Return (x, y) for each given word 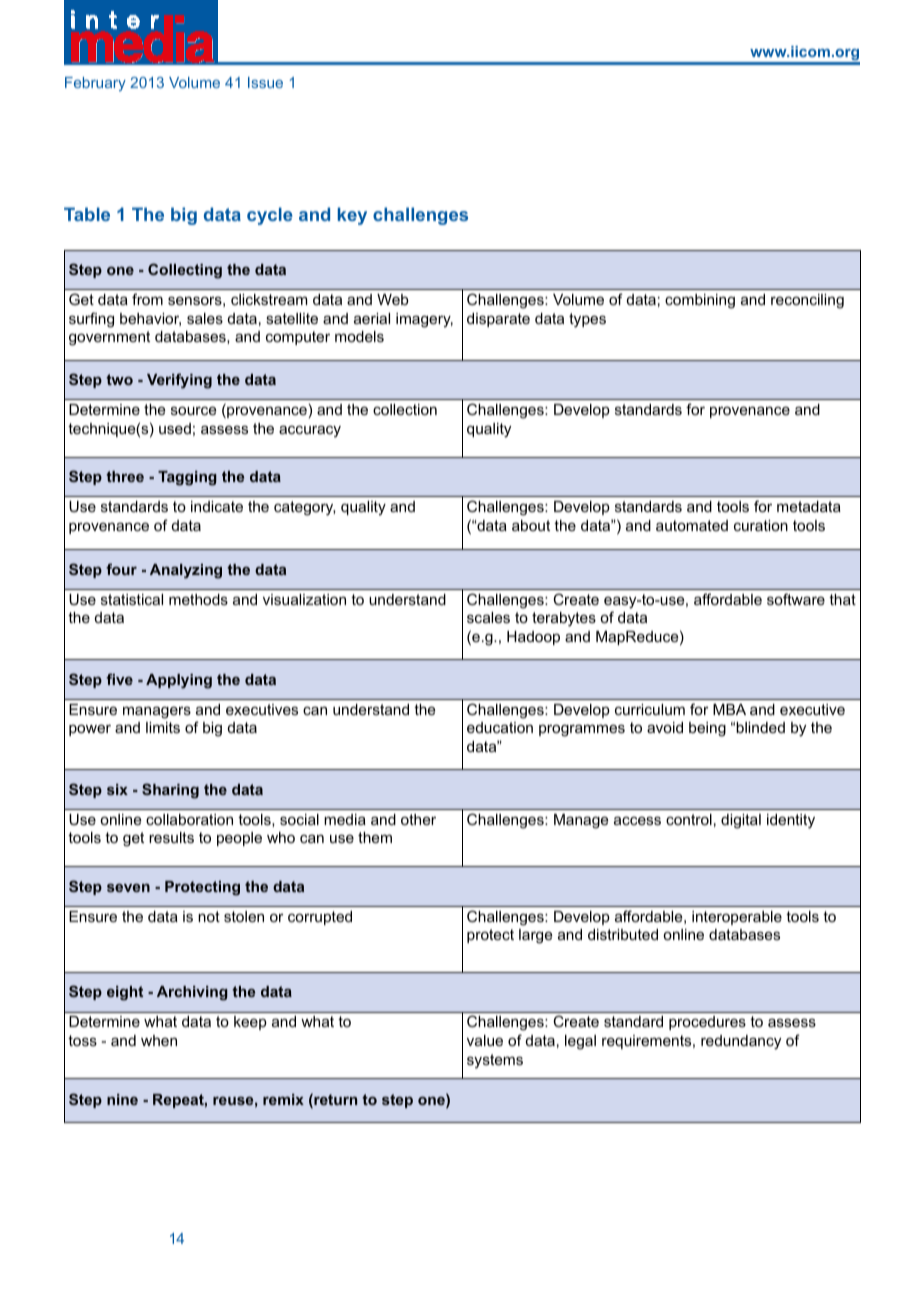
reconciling (807, 301)
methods (198, 599)
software (796, 599)
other (418, 819)
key (352, 216)
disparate (498, 320)
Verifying (179, 381)
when (159, 1040)
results (171, 837)
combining (700, 301)
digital (741, 821)
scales (488, 617)
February (95, 84)
